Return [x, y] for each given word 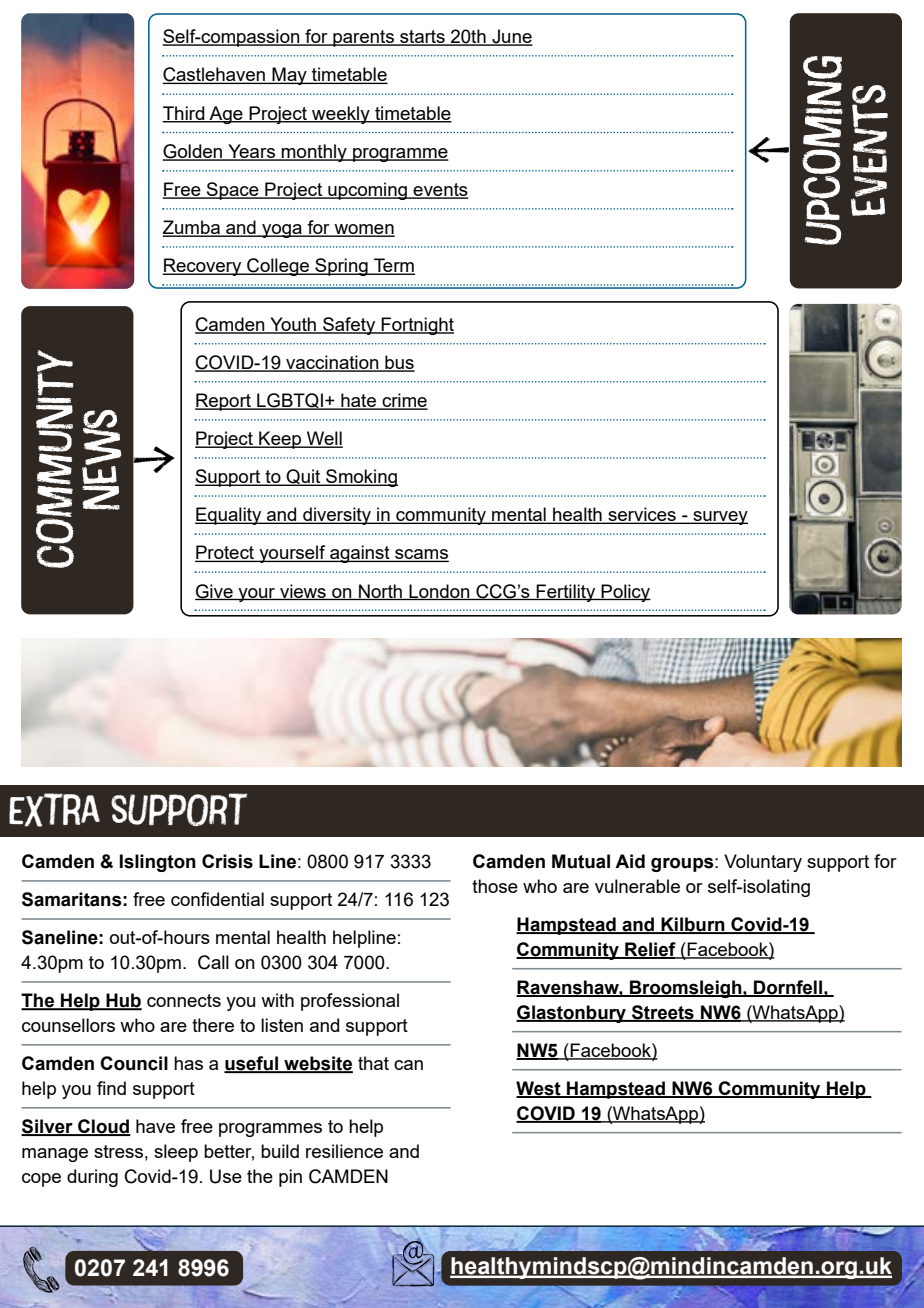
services [642, 515]
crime [404, 401]
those [495, 886]
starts [422, 38]
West [539, 1089]
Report [224, 402]
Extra [54, 810]
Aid [630, 861]
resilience [344, 1151]
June [511, 37]
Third [184, 114]
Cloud [103, 1127]
